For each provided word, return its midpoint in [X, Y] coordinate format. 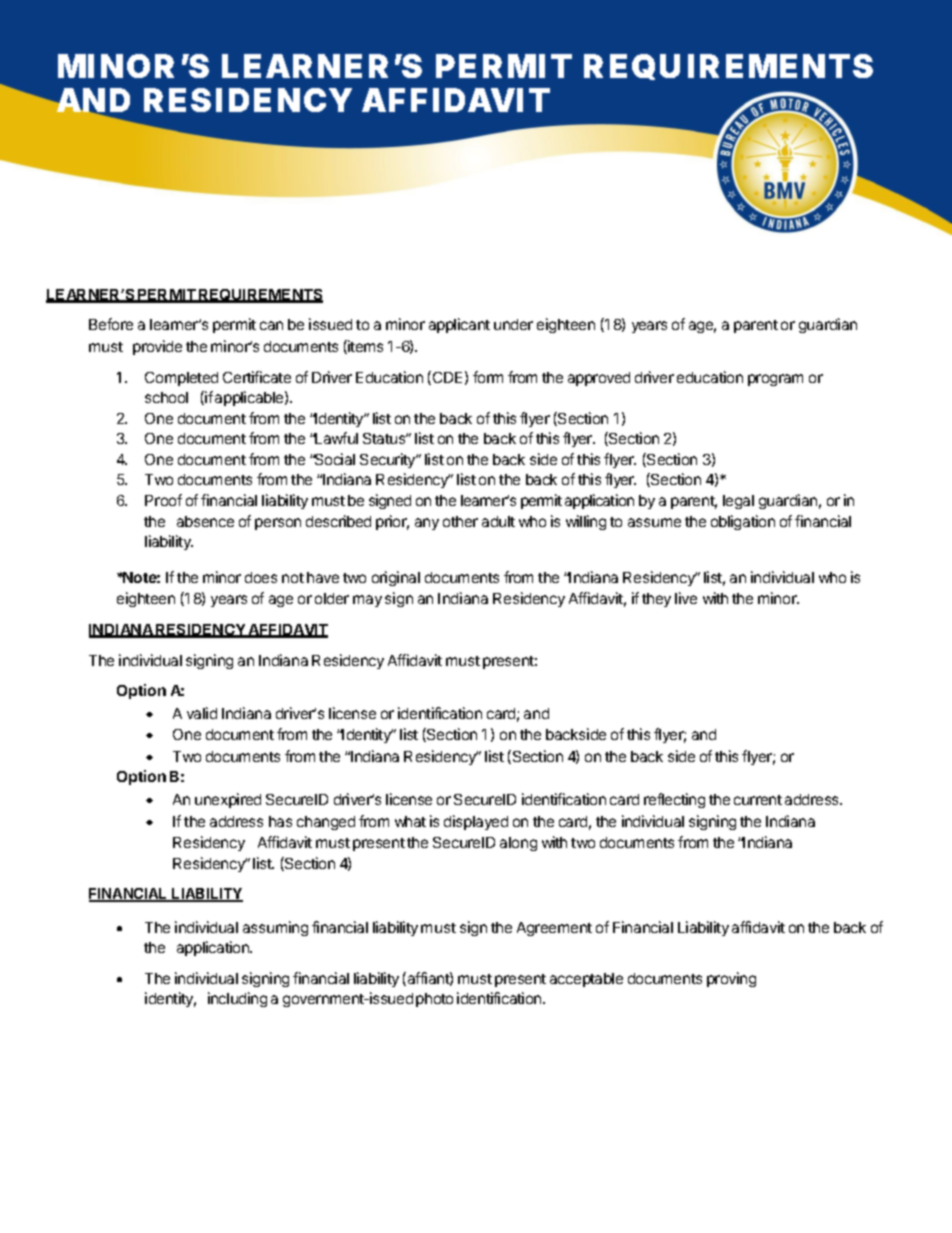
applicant [459, 325]
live [686, 598]
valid [202, 713]
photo [434, 1000]
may [367, 601]
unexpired [228, 800]
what [410, 821]
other [460, 521]
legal [738, 502]
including [237, 999]
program [775, 380]
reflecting [674, 800]
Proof [163, 500]
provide [157, 347]
